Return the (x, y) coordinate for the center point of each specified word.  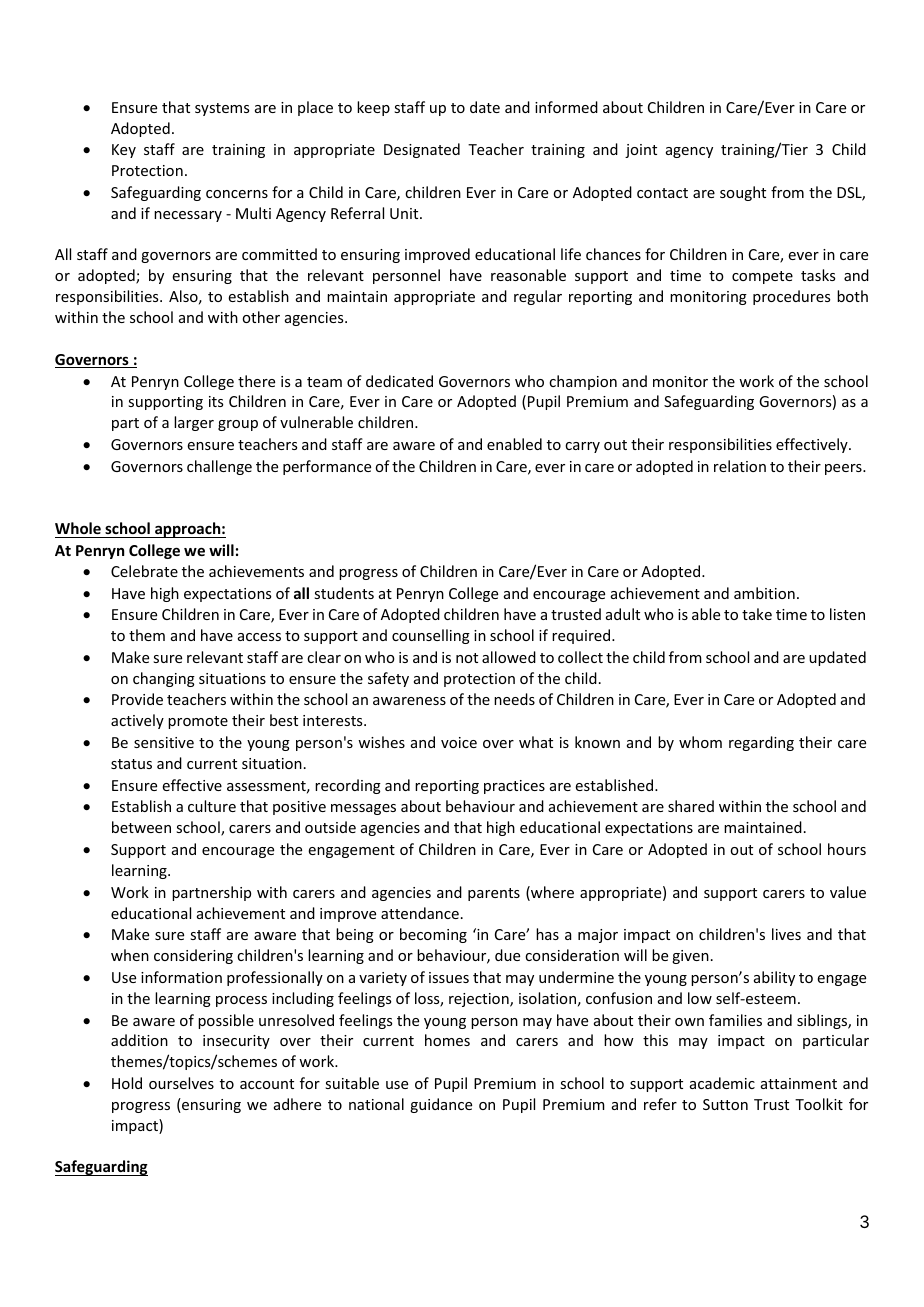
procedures (791, 297)
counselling (431, 636)
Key (124, 151)
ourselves (181, 1083)
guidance (441, 1105)
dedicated (399, 381)
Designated (422, 150)
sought (743, 193)
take (757, 614)
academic (722, 1083)
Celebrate (144, 571)
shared (691, 806)
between (141, 827)
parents (494, 894)
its (216, 401)
